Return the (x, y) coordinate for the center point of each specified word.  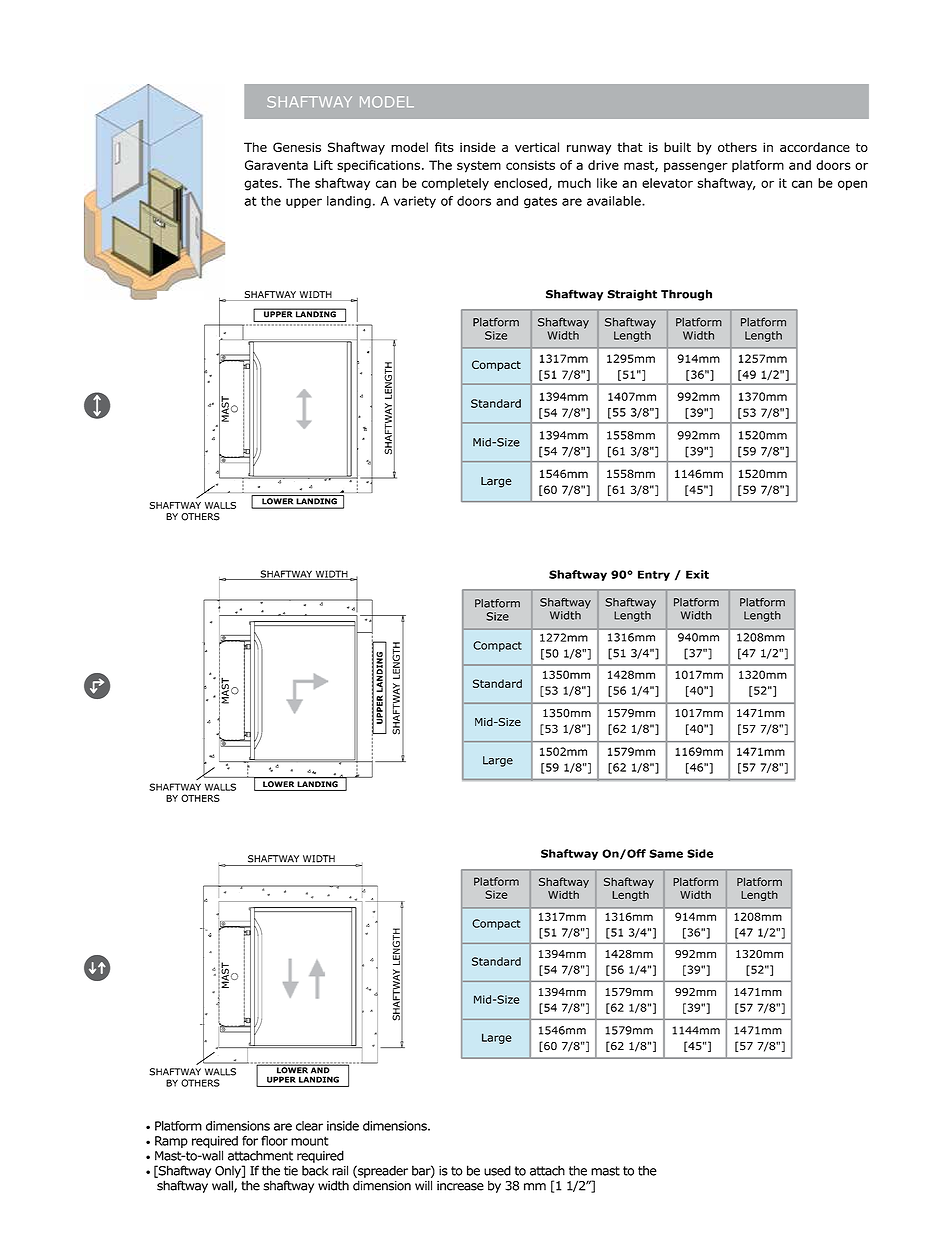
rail (340, 1170)
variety (415, 202)
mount (310, 1141)
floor (274, 1140)
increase (460, 1186)
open (852, 185)
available (615, 201)
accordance (815, 147)
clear (309, 1126)
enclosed (520, 183)
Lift (323, 165)
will (423, 1185)
